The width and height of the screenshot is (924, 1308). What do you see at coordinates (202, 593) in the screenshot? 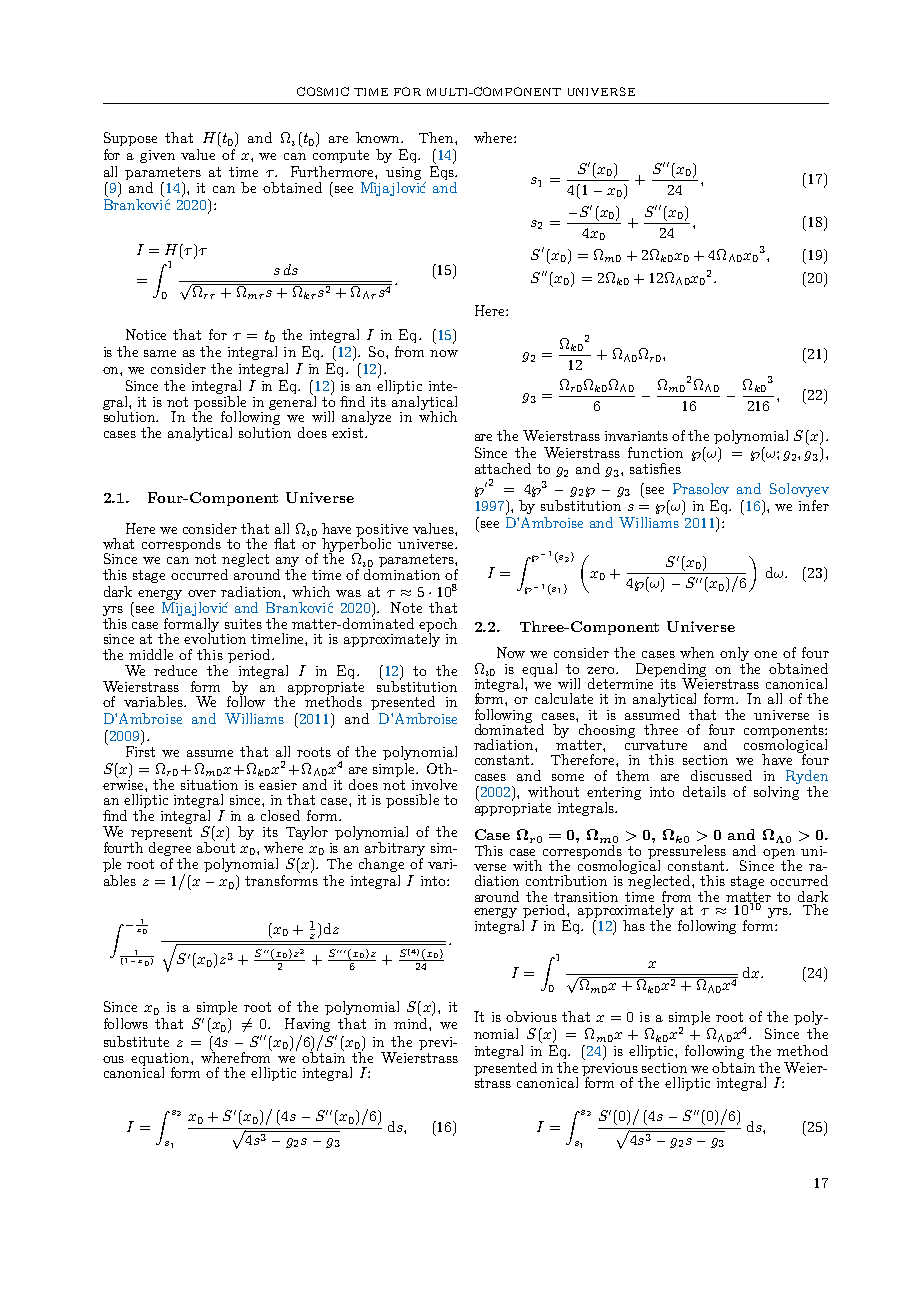
I see `over` at bounding box center [202, 593].
